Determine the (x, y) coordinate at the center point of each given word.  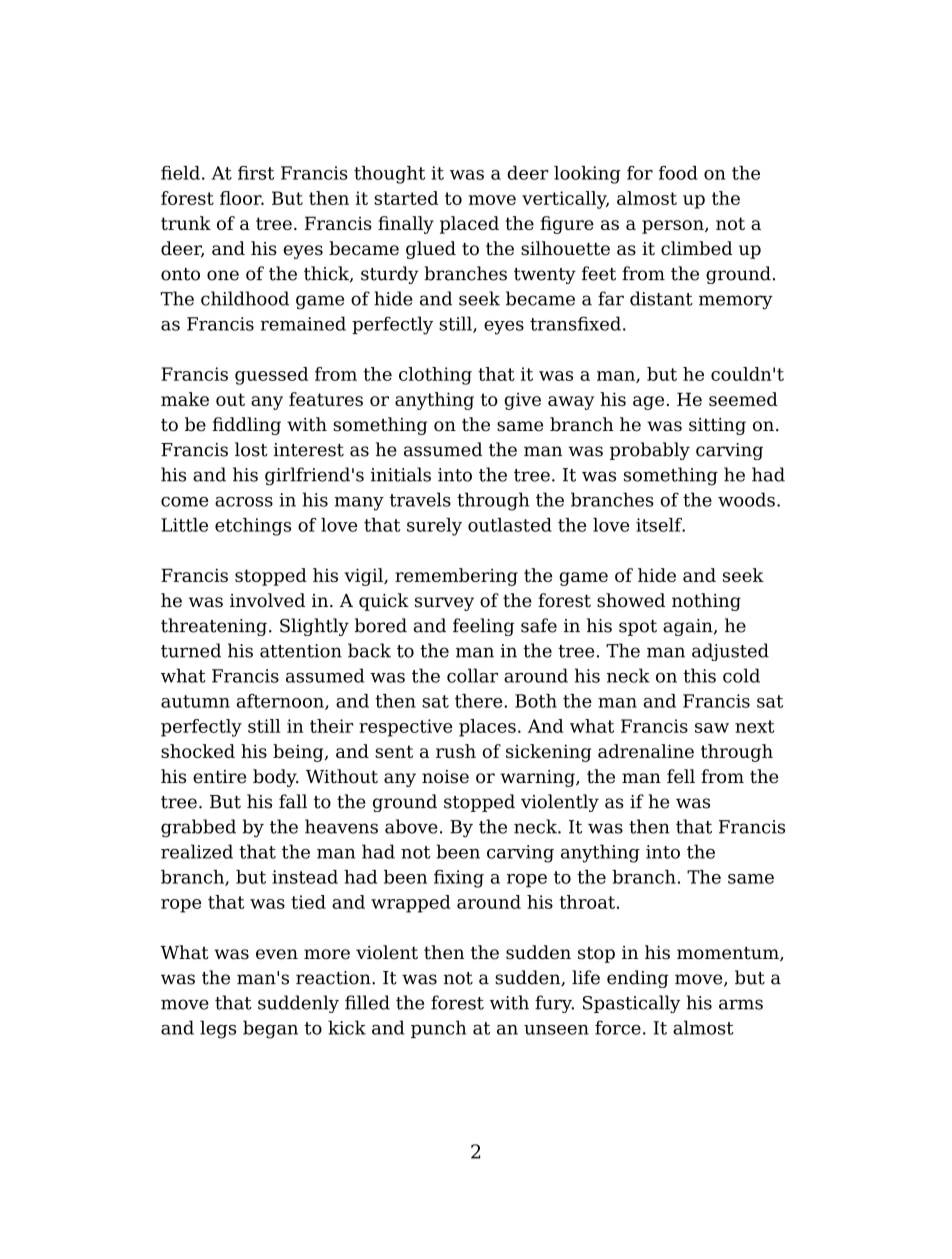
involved (267, 600)
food (678, 173)
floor (242, 198)
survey (444, 604)
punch (438, 1029)
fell (681, 776)
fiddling (246, 426)
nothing (706, 602)
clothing (435, 376)
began (270, 1029)
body (276, 778)
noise (445, 777)
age (648, 403)
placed (469, 225)
